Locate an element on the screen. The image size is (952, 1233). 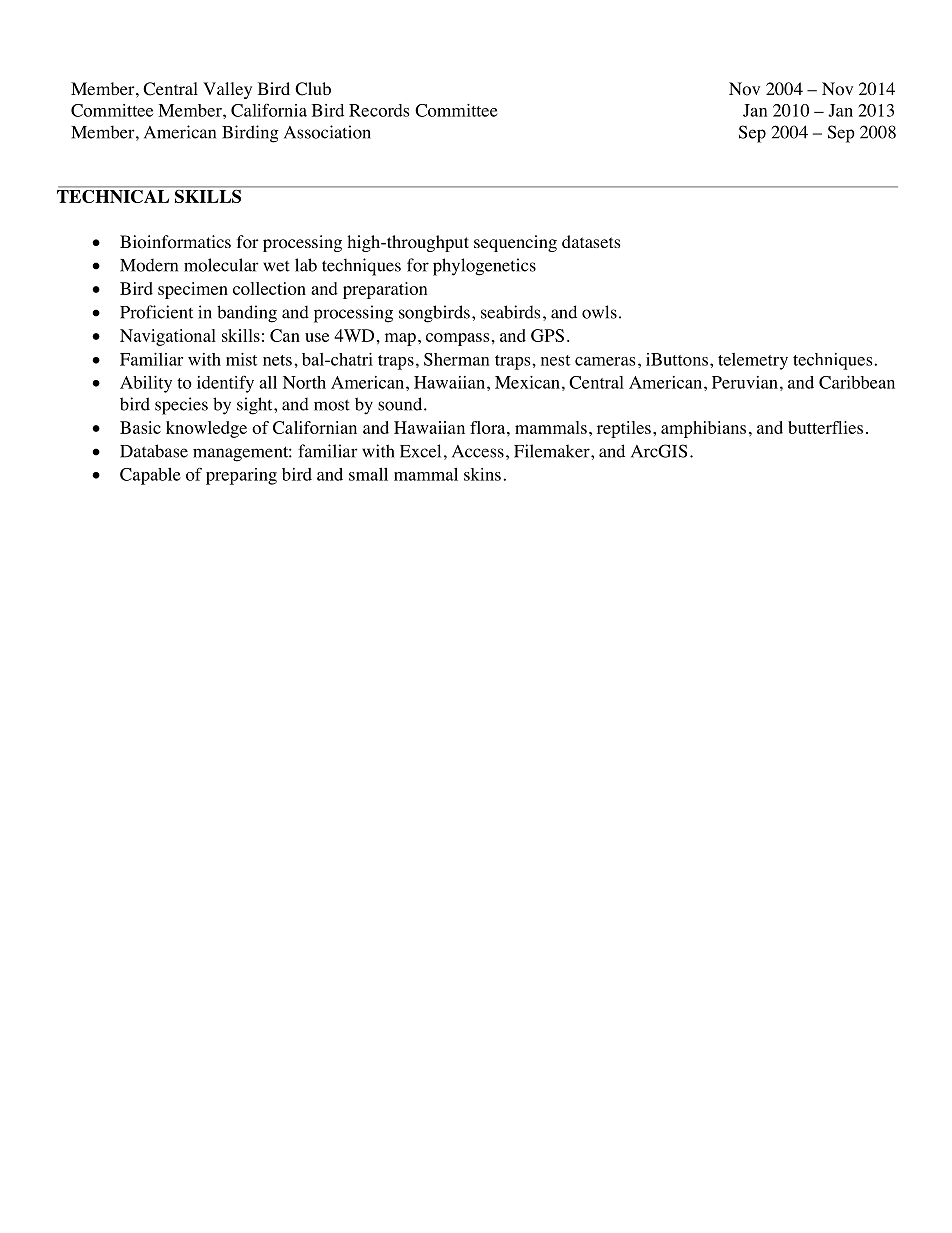
skins is located at coordinates (482, 474).
